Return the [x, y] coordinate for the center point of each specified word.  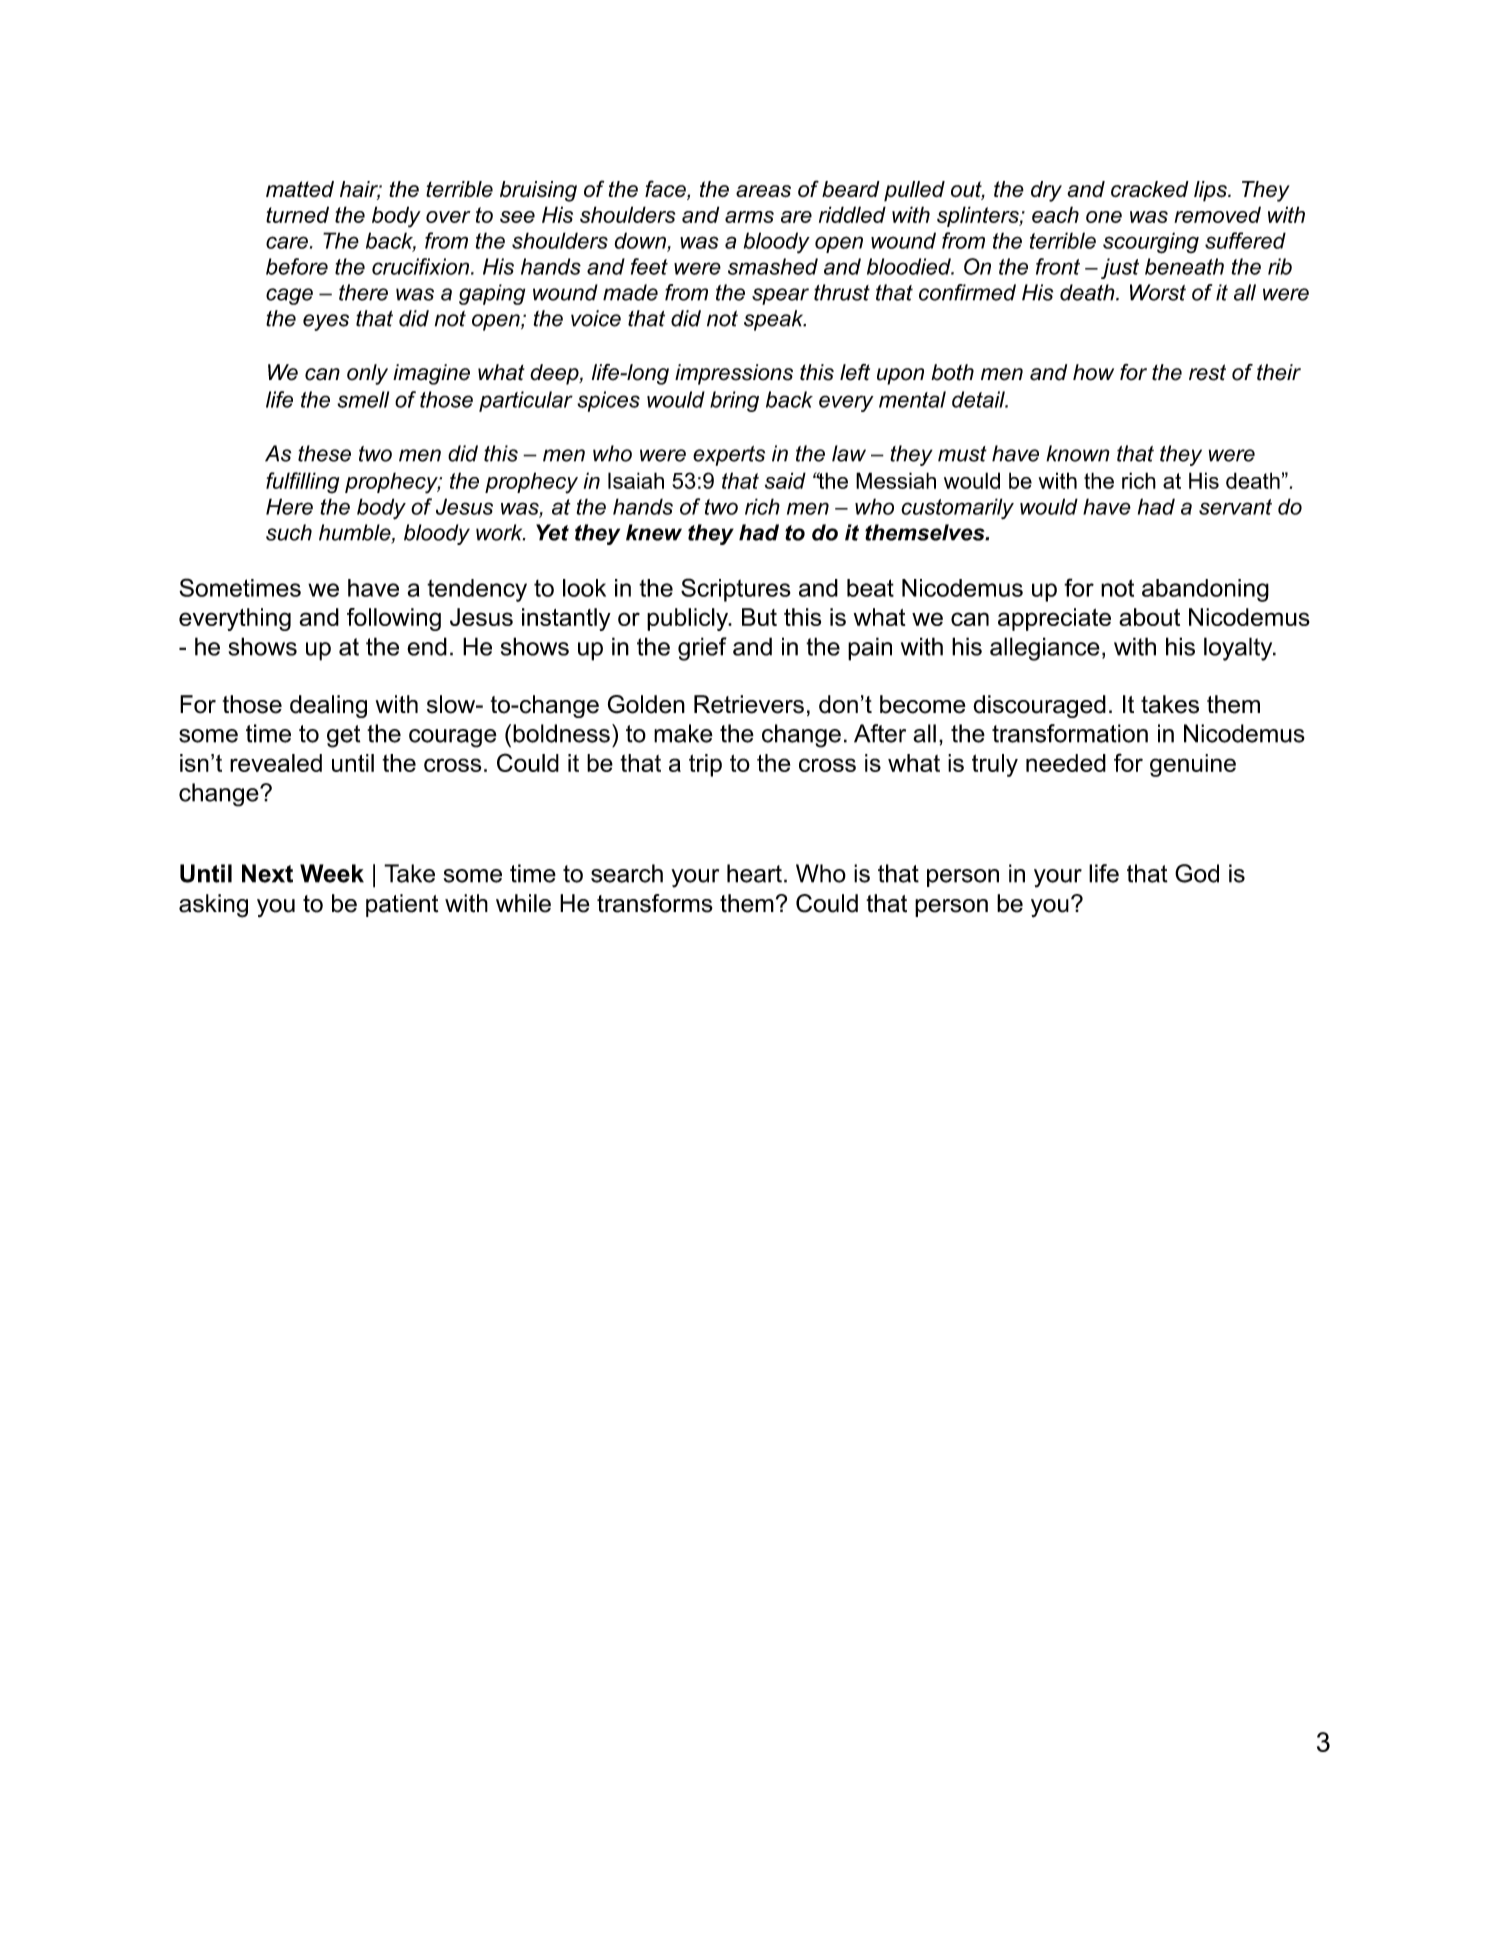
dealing [328, 706]
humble [356, 533]
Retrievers [749, 704]
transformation [1070, 733]
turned [297, 214]
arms [749, 217]
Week [332, 873]
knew [654, 532]
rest [1207, 372]
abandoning [1205, 590]
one [1104, 217]
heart [754, 873]
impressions [734, 374]
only [367, 374]
